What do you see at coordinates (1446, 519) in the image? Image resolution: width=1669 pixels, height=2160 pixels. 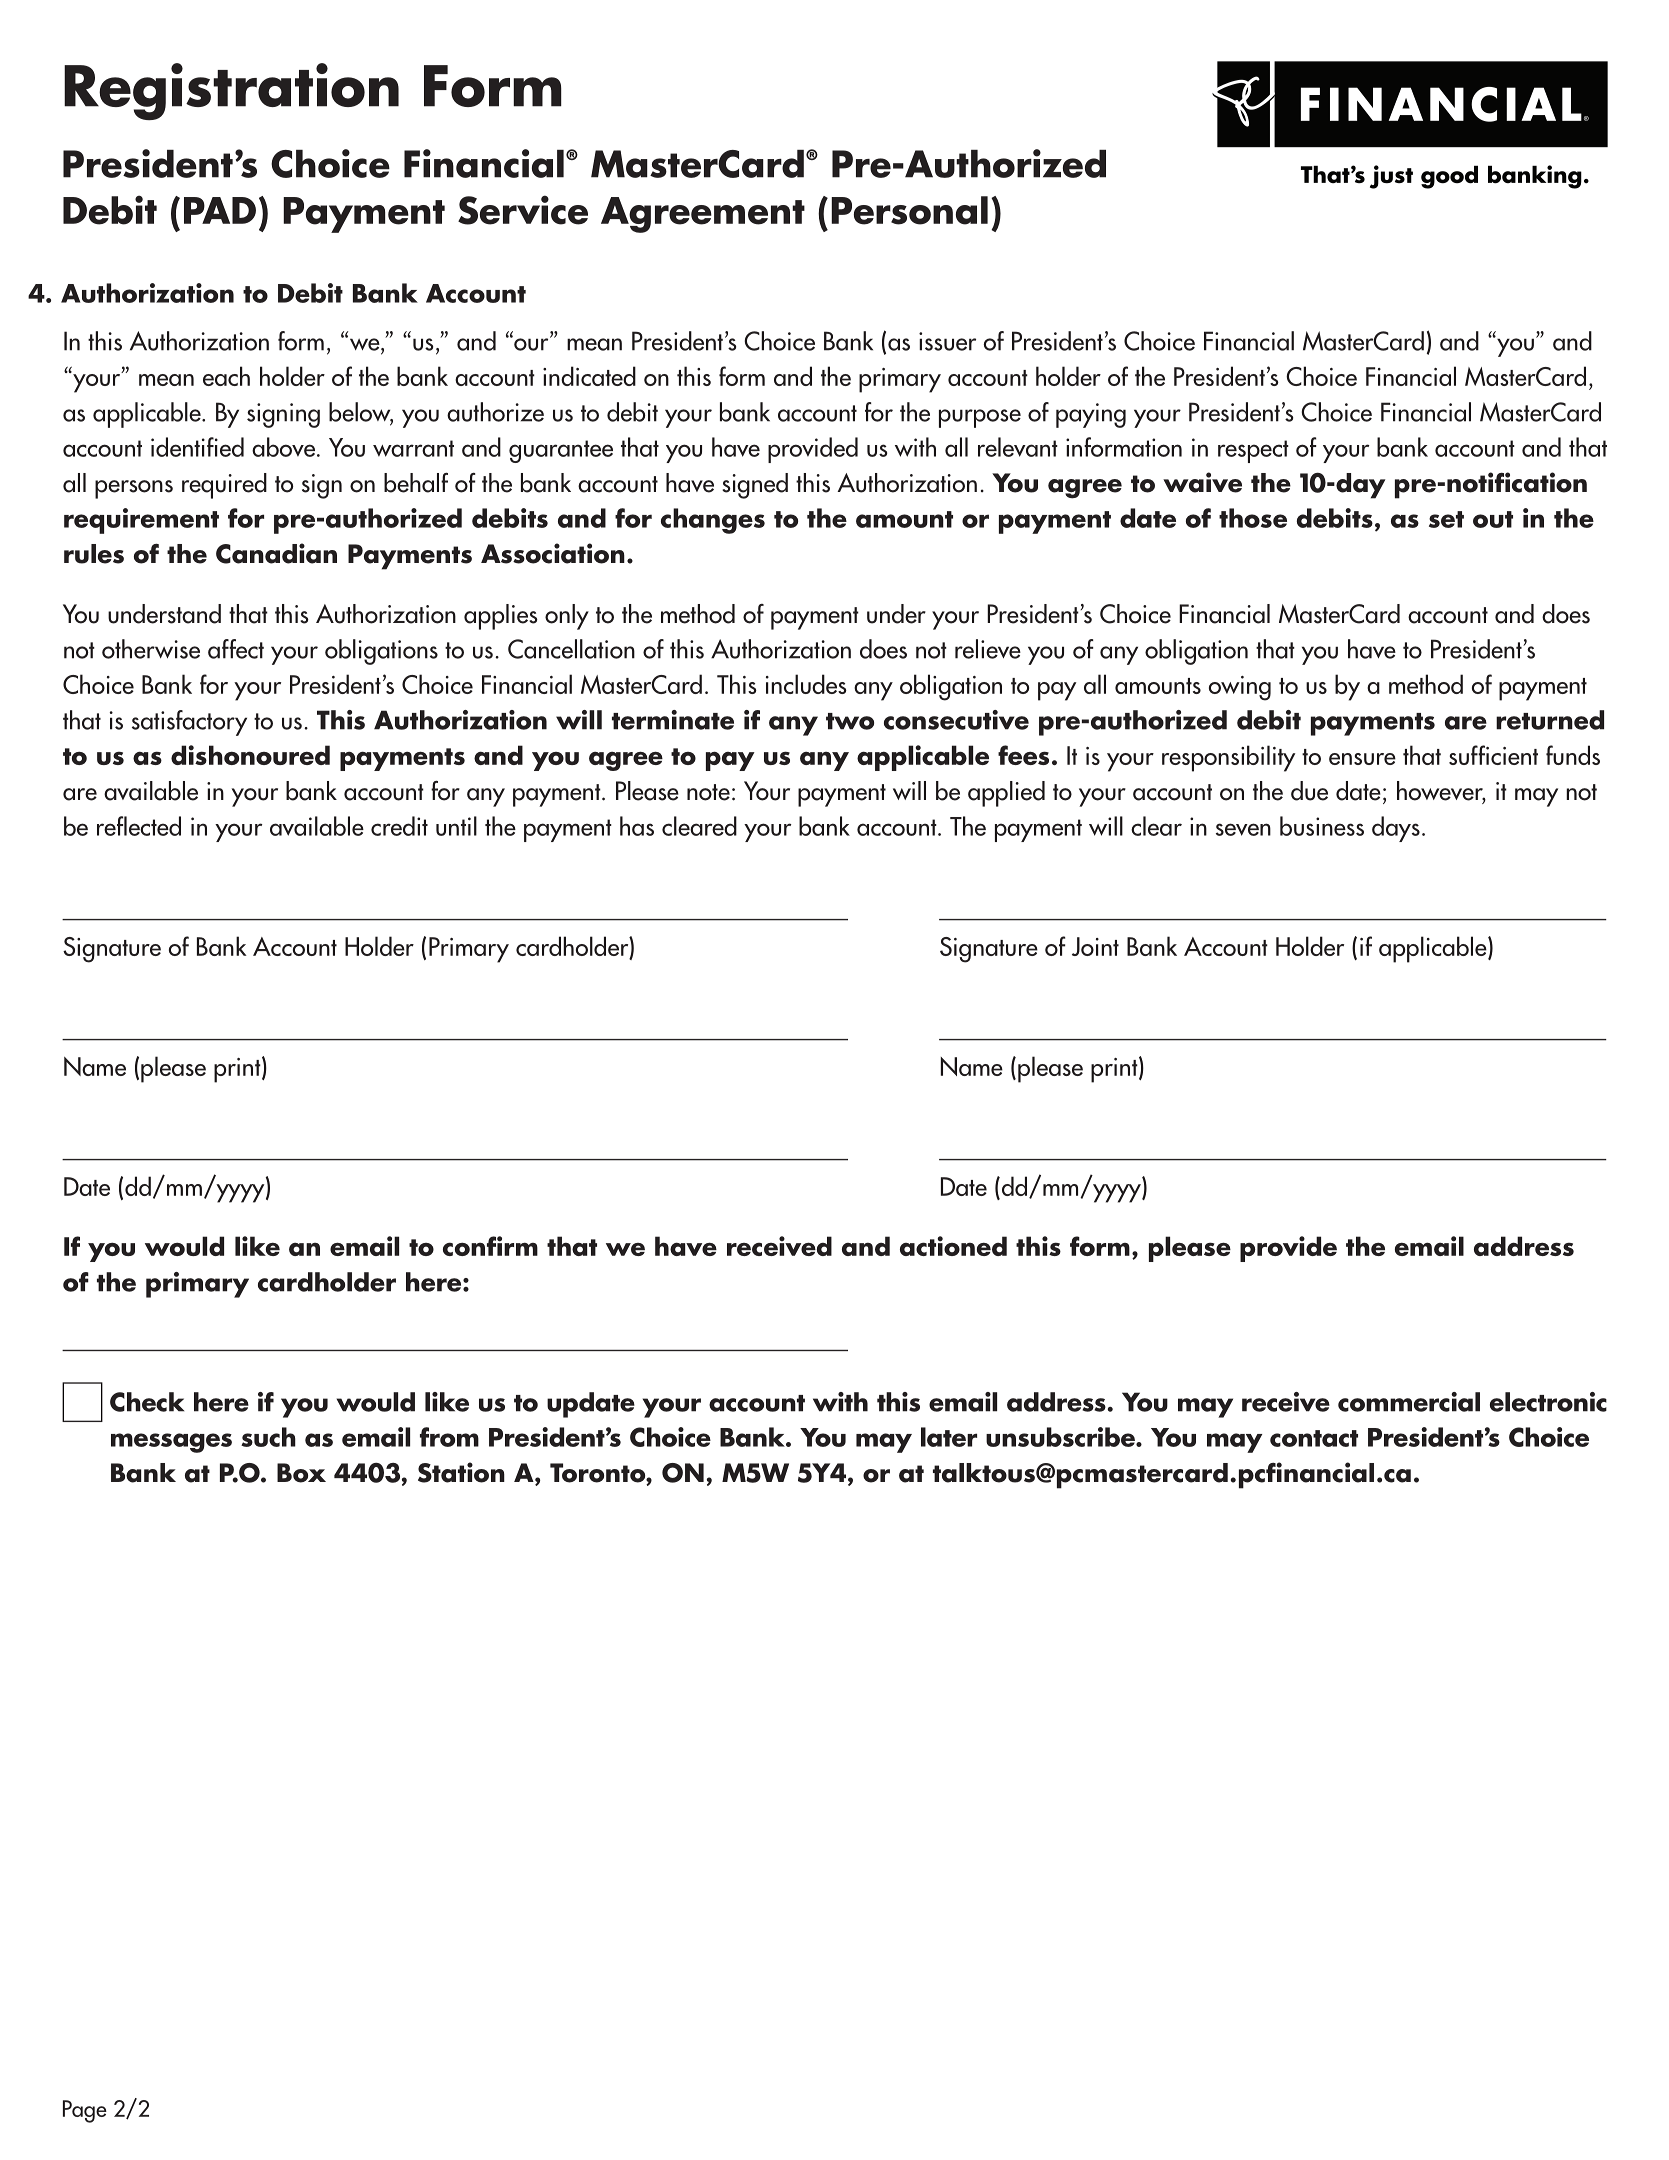 I see `set` at bounding box center [1446, 519].
